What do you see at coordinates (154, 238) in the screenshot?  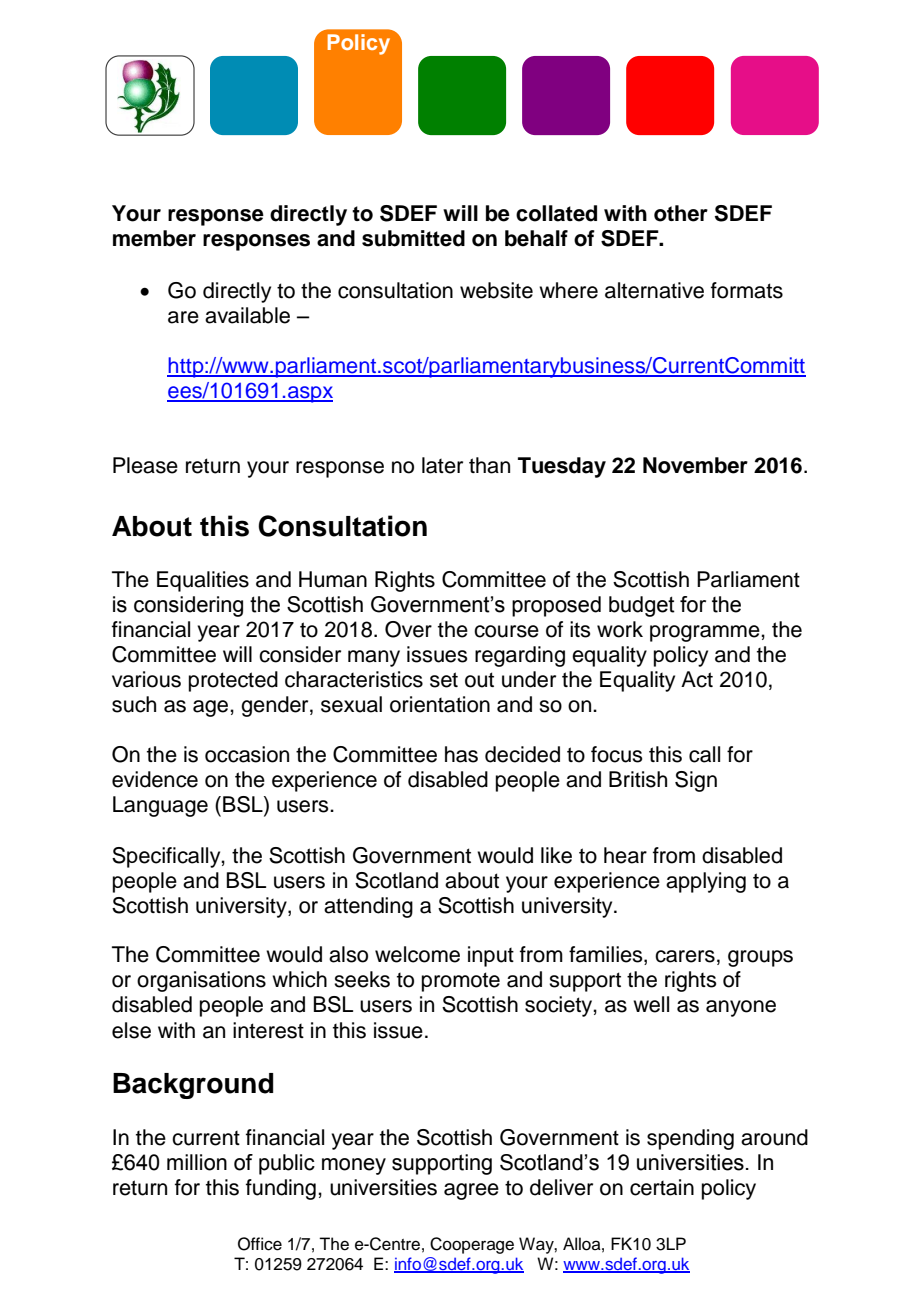 I see `member` at bounding box center [154, 238].
